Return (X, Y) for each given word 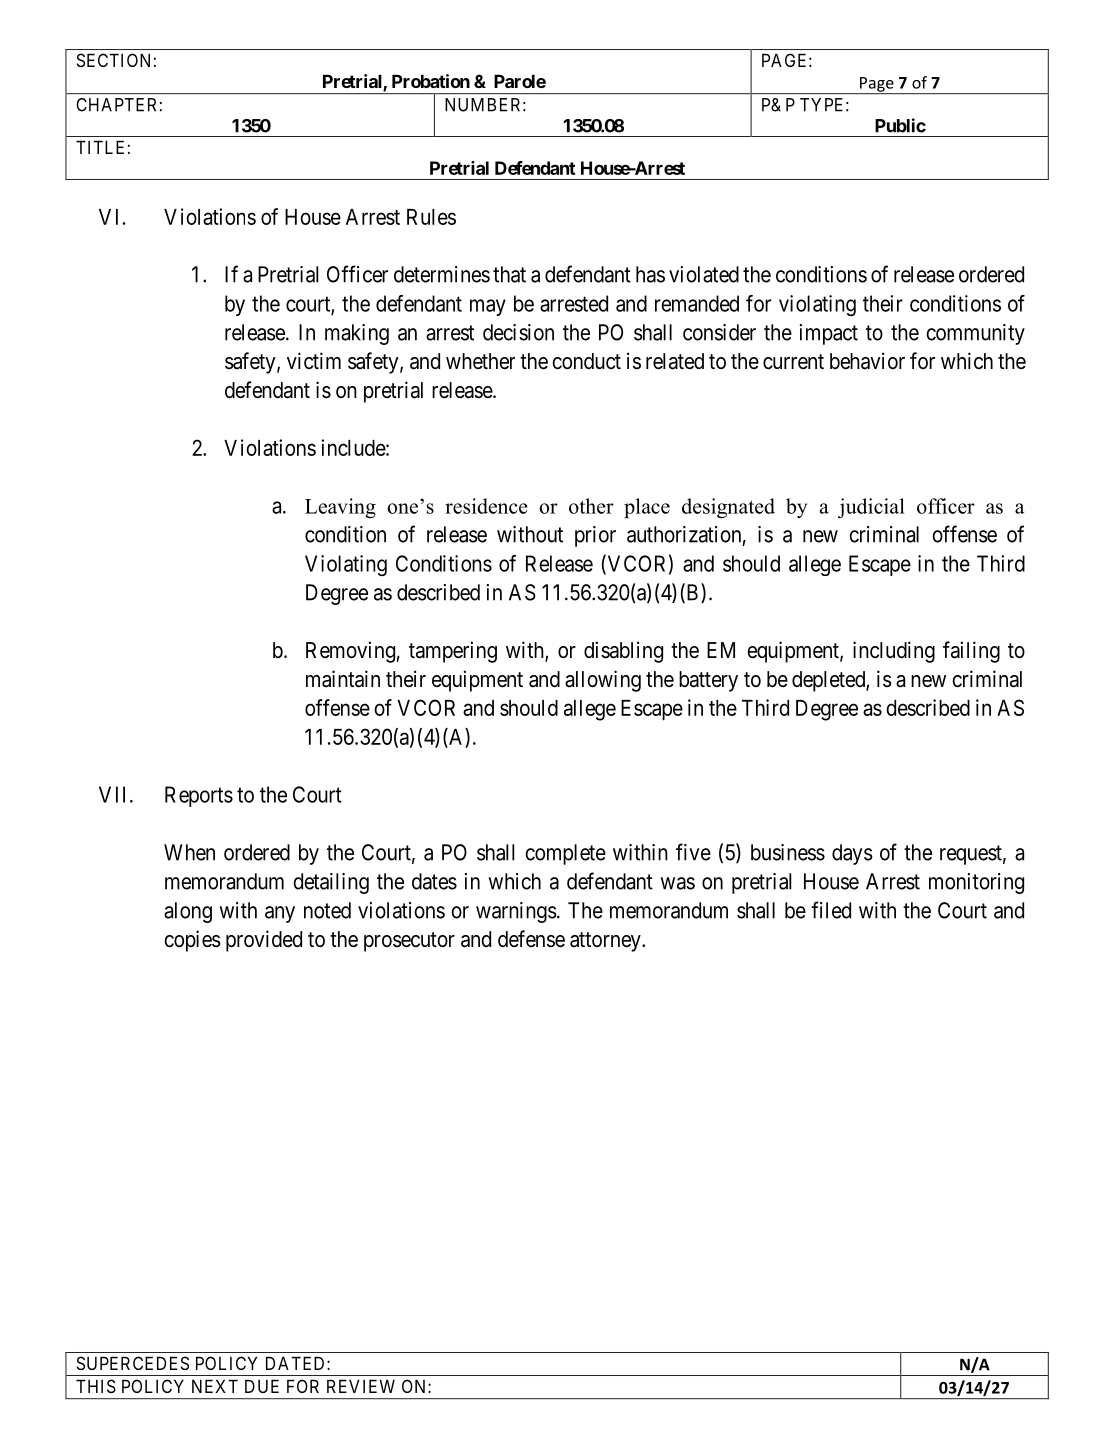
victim (314, 360)
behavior (867, 361)
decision (518, 332)
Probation (431, 81)
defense (531, 939)
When (189, 852)
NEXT (215, 1386)
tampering (453, 652)
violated (704, 274)
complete (565, 854)
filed (831, 910)
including (894, 652)
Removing (350, 652)
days (852, 854)
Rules (431, 217)
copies (192, 941)
